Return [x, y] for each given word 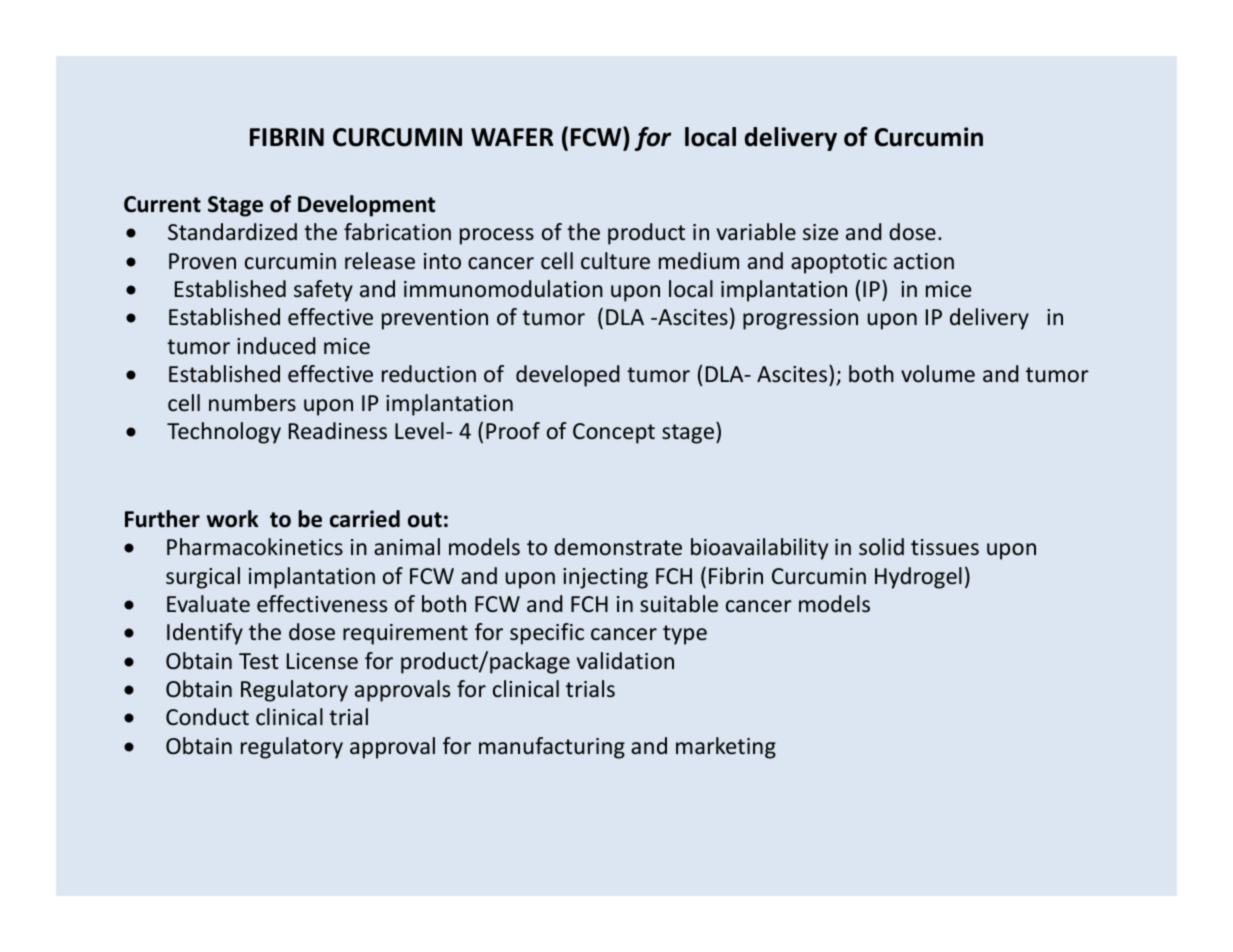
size [820, 232]
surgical [203, 578]
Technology [224, 433]
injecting [605, 578]
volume [938, 374]
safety [323, 291]
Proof [513, 430]
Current [162, 204]
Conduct [207, 716]
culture [615, 261]
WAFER [512, 137]
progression [800, 319]
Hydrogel [918, 578]
